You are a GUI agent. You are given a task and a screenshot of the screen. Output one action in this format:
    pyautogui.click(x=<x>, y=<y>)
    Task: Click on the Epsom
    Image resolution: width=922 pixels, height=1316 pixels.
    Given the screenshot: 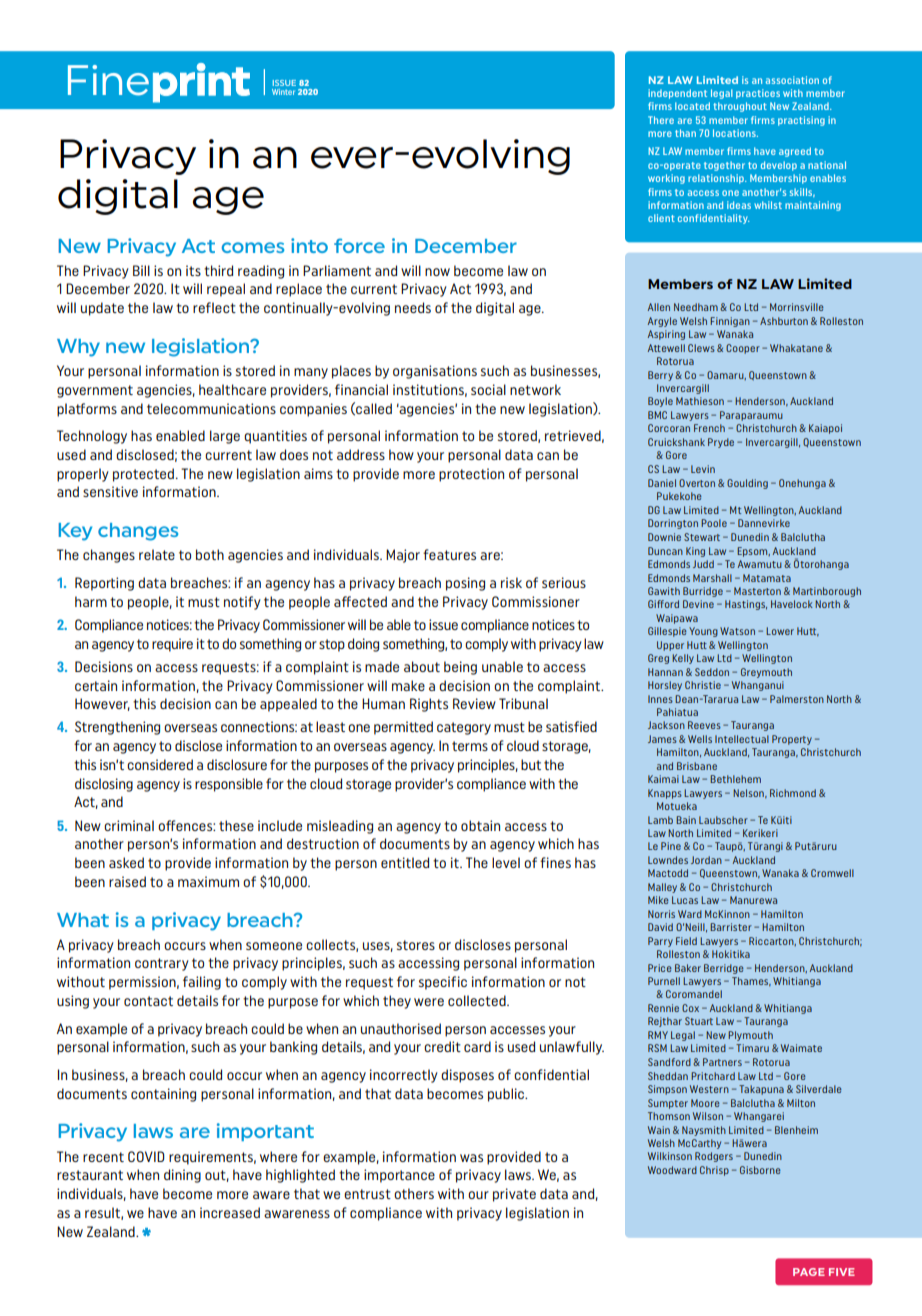 What is the action you would take?
    pyautogui.click(x=753, y=552)
